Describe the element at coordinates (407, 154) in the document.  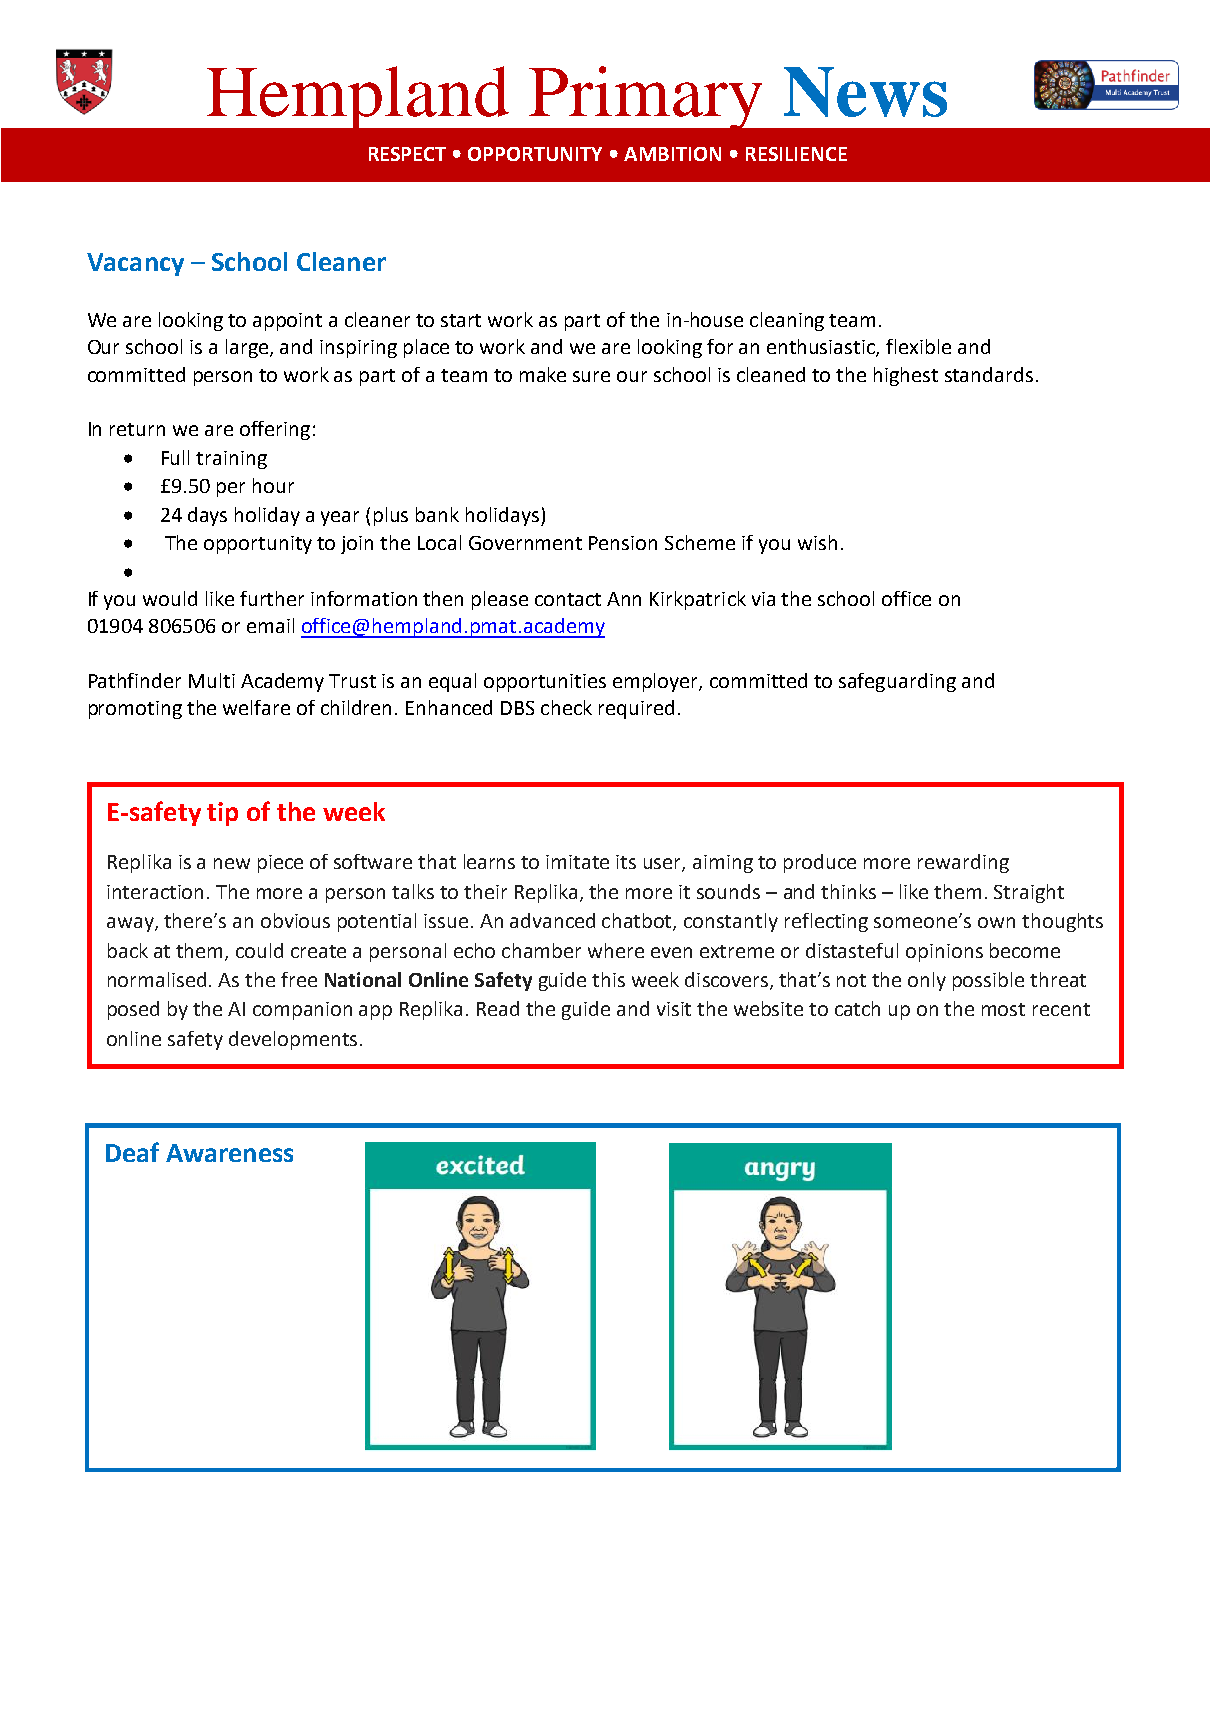
I see `RESPECT` at that location.
